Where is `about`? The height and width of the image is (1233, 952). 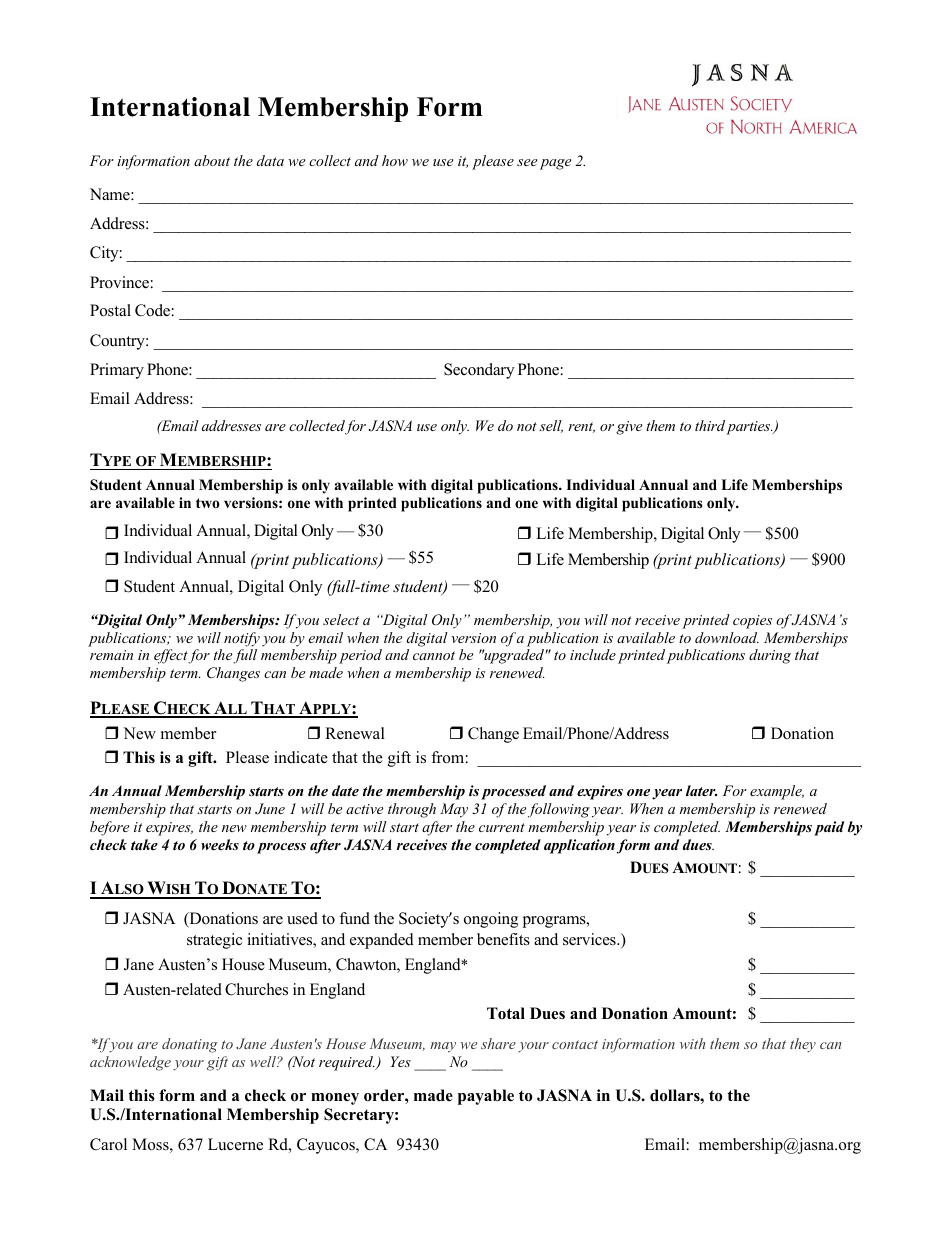 about is located at coordinates (212, 160).
